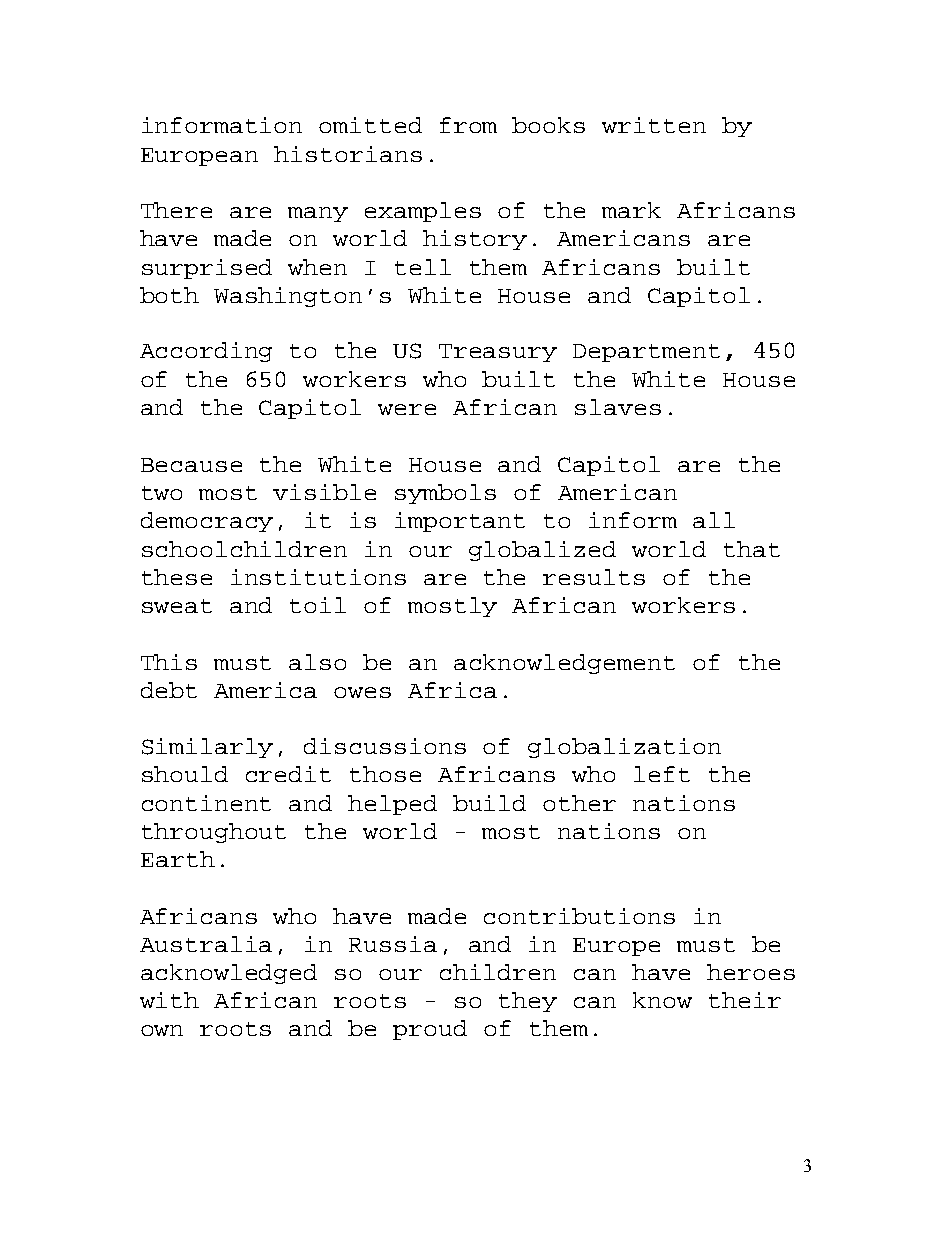 This screenshot has width=952, height=1233. Describe the element at coordinates (176, 210) in the screenshot. I see `There` at that location.
